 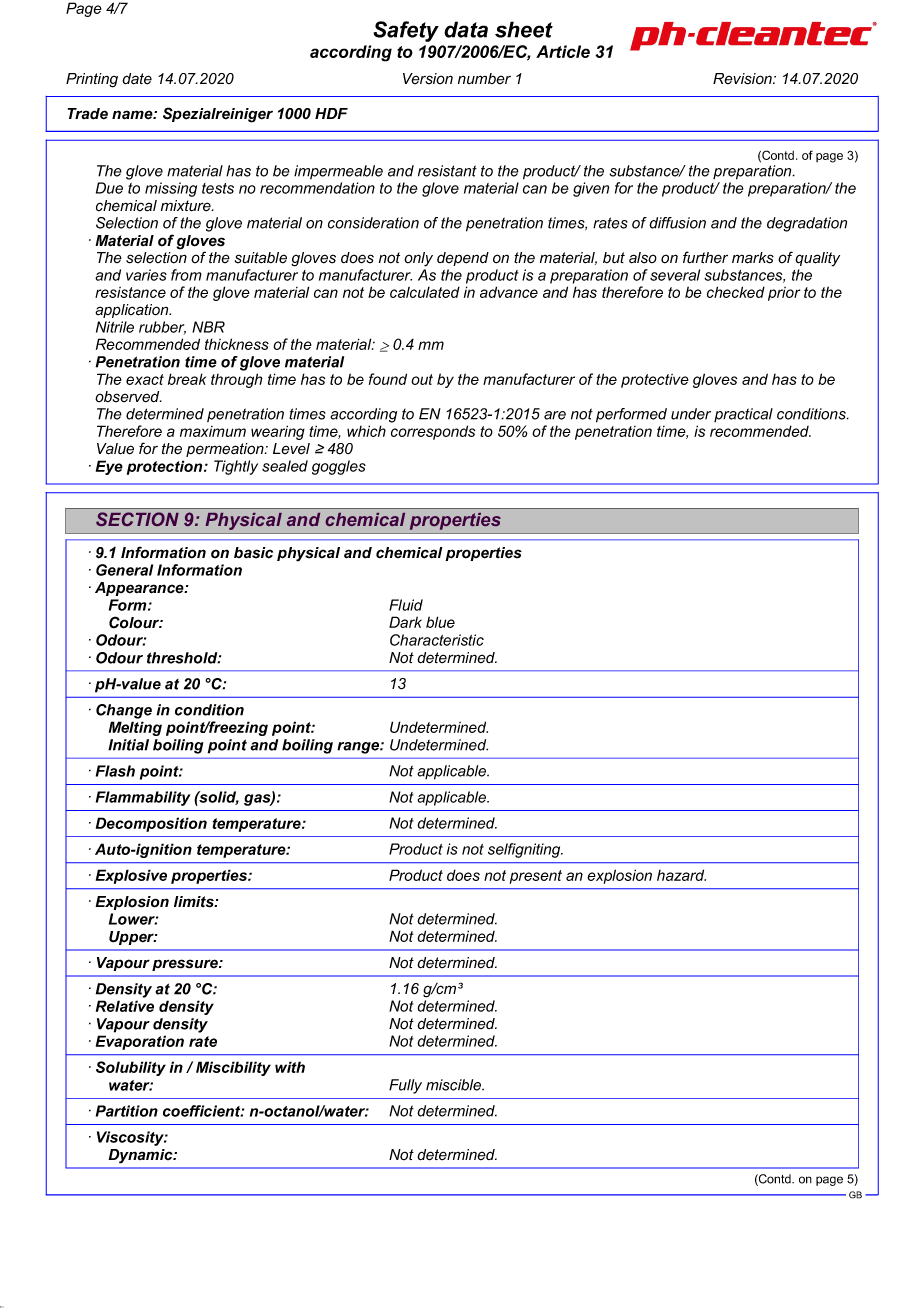 I want to click on date, so click(x=137, y=79).
